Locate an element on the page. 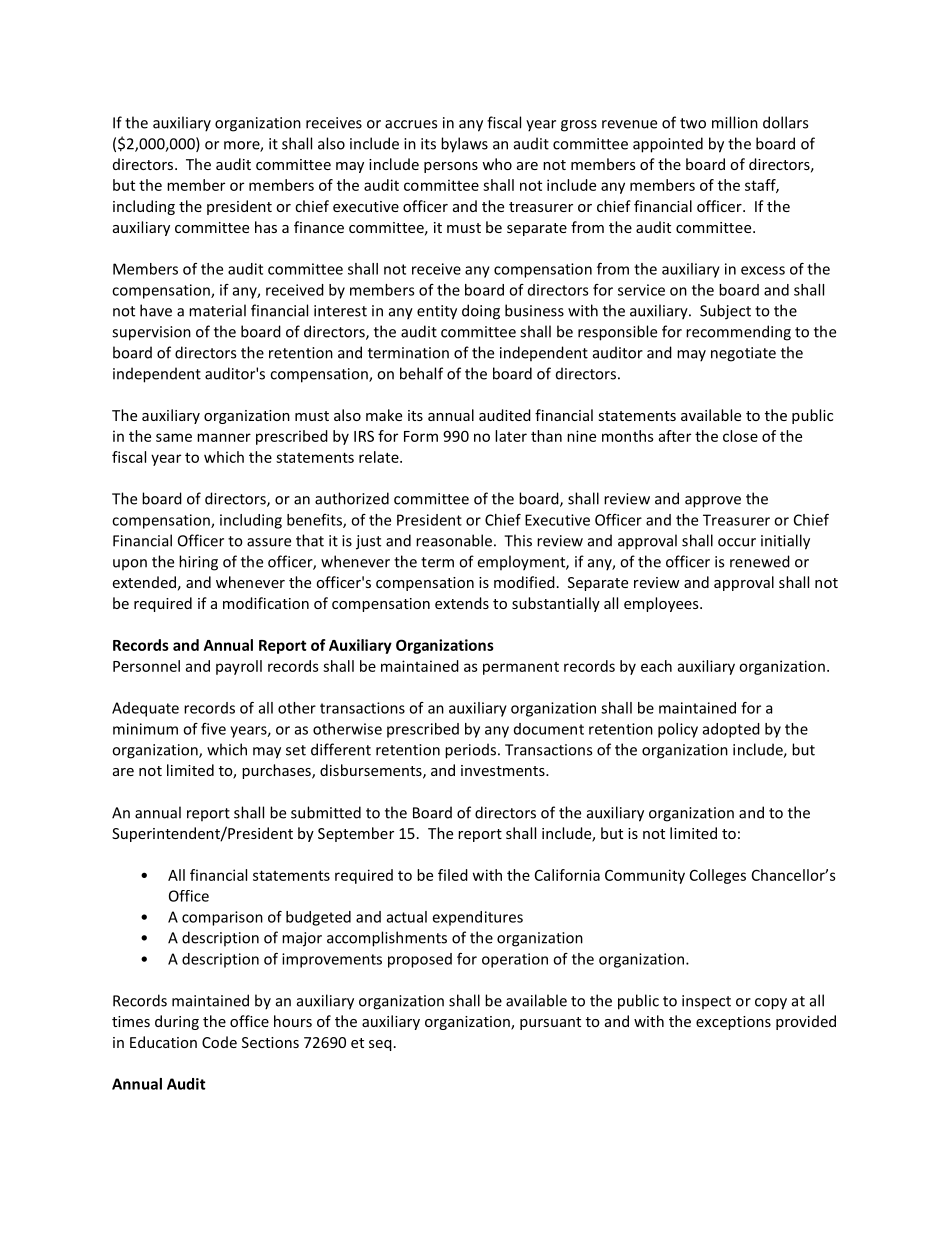 The height and width of the document is (1233, 952). exceptions is located at coordinates (733, 1023).
